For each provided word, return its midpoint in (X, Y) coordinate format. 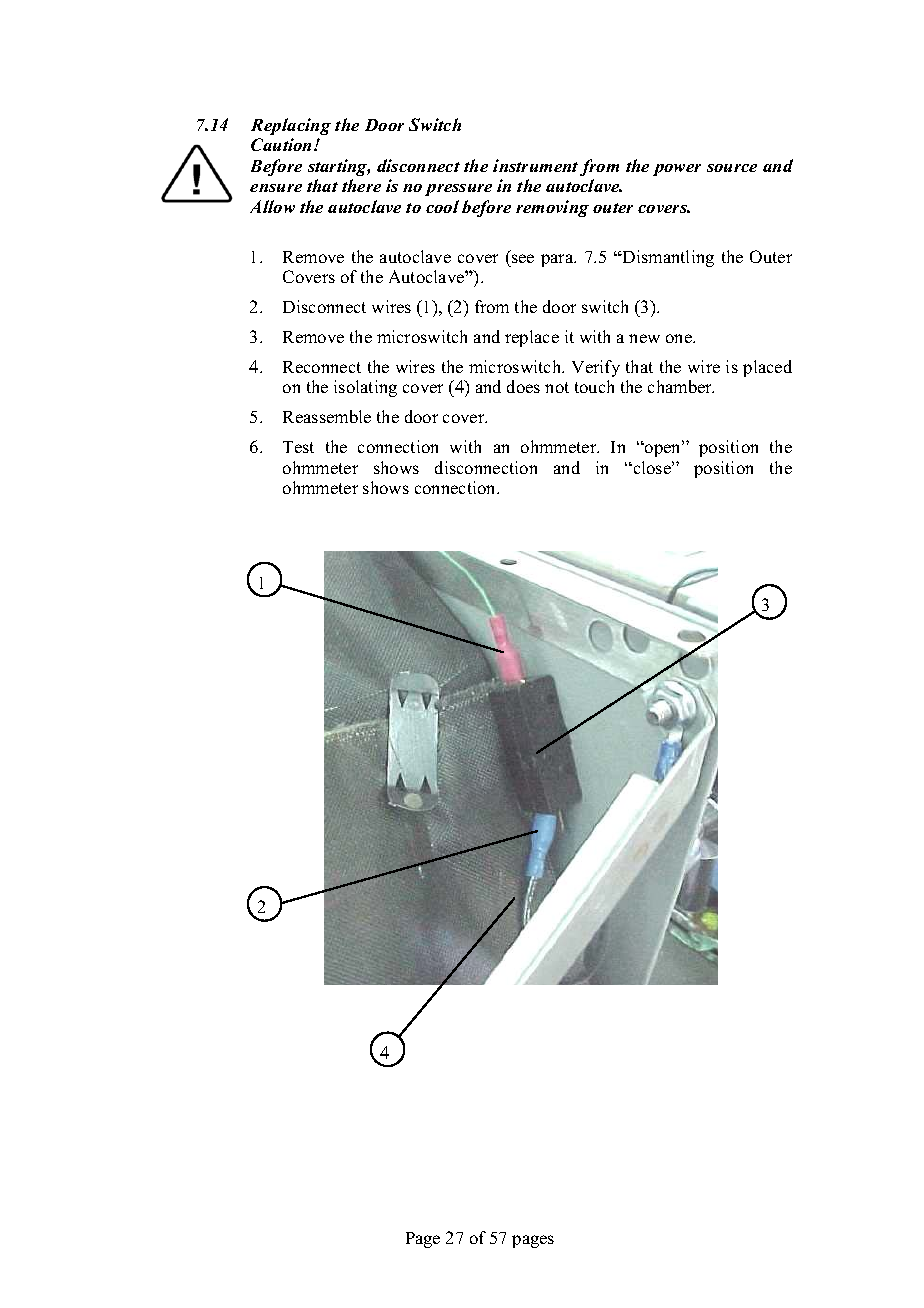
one (680, 338)
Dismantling (667, 258)
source (732, 168)
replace (532, 338)
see (523, 258)
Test (298, 447)
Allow (272, 206)
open (663, 449)
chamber (681, 386)
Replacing (291, 126)
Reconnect (322, 367)
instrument (535, 165)
